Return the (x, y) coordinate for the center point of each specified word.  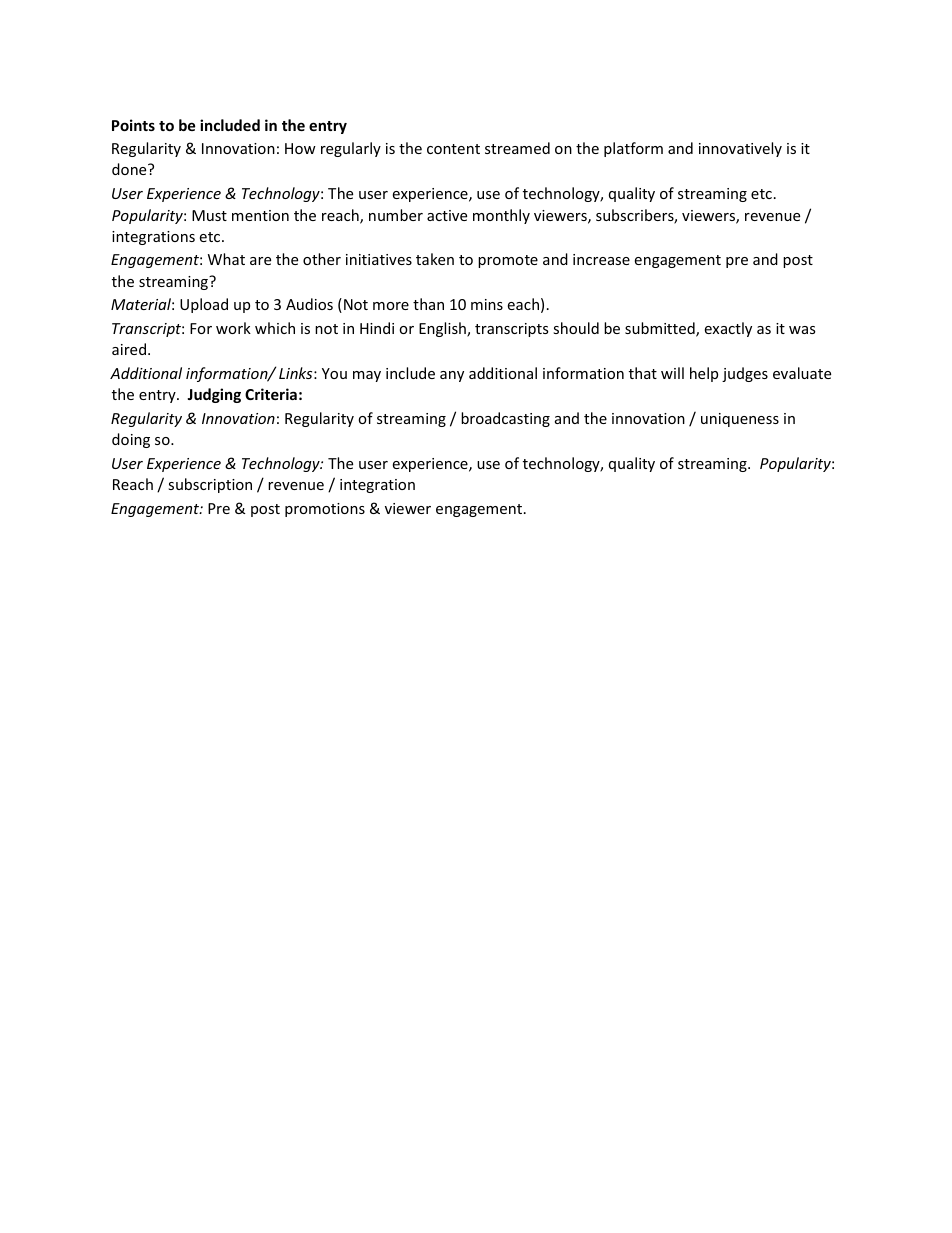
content (453, 149)
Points (133, 125)
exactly (728, 329)
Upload (204, 305)
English (443, 329)
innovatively (740, 149)
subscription (210, 485)
